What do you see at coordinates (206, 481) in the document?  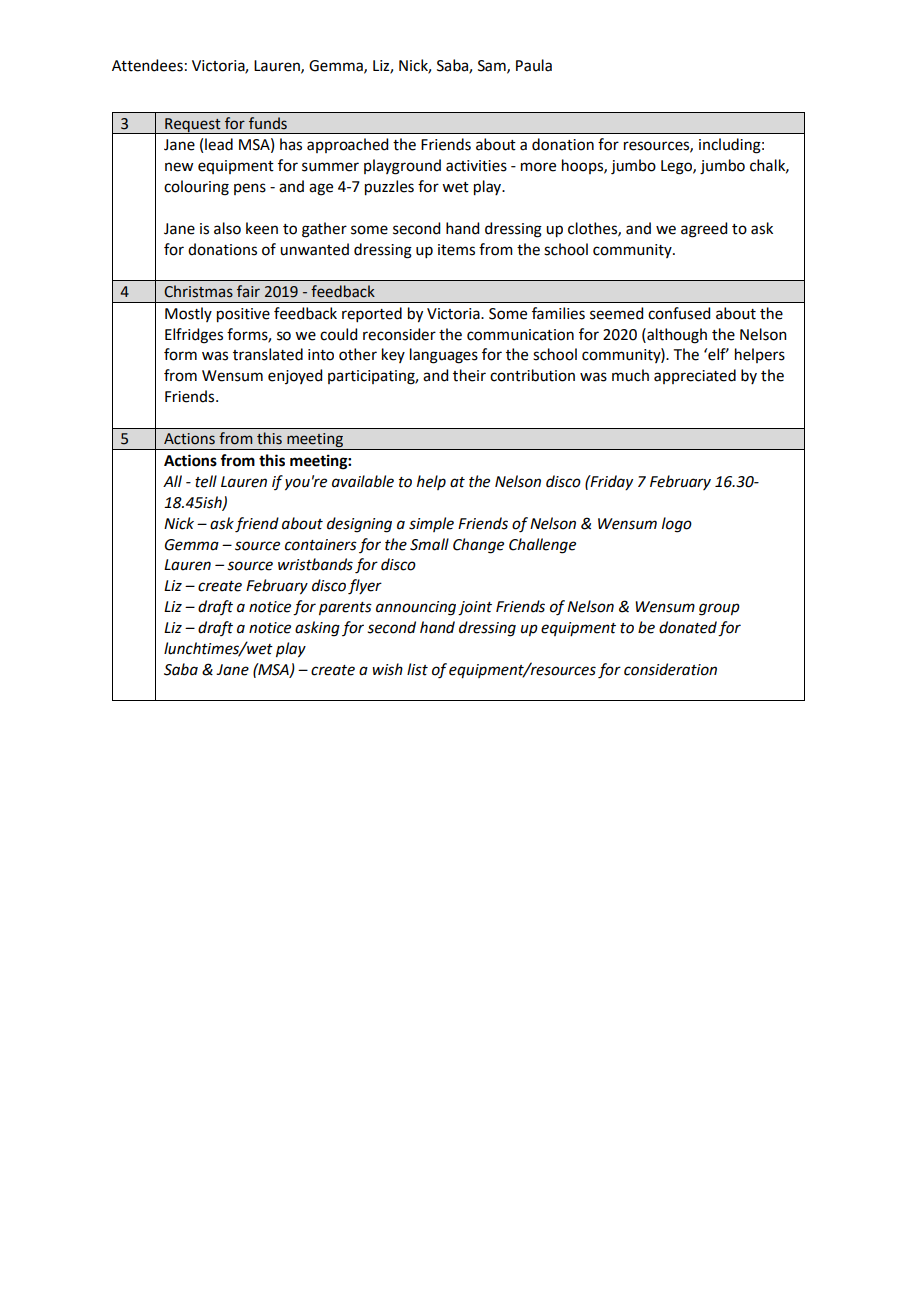 I see `tell` at bounding box center [206, 481].
